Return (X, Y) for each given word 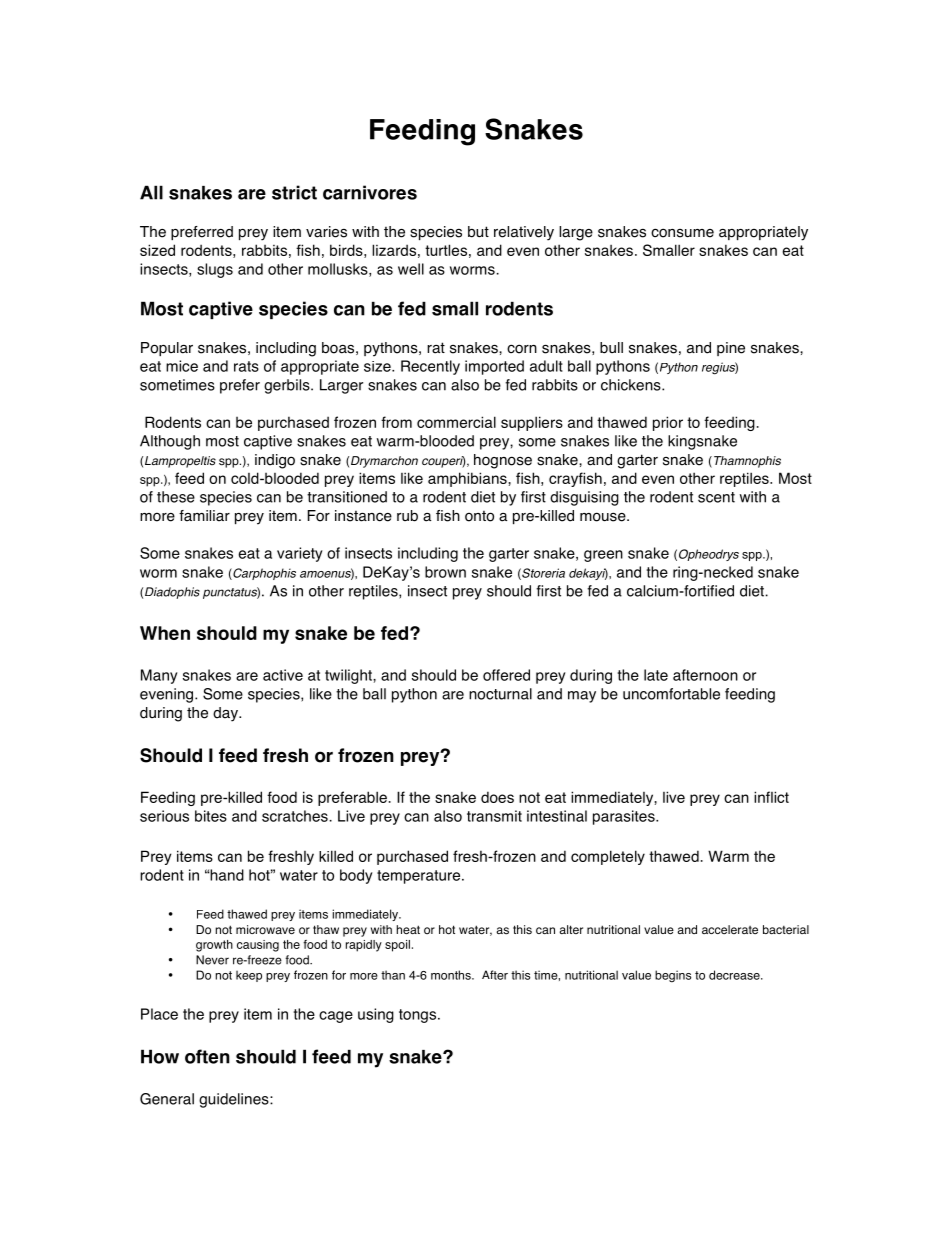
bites (211, 816)
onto (479, 516)
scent (716, 497)
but (478, 232)
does (497, 797)
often (207, 1056)
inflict (771, 797)
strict (294, 192)
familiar (204, 516)
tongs (419, 1016)
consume (682, 233)
